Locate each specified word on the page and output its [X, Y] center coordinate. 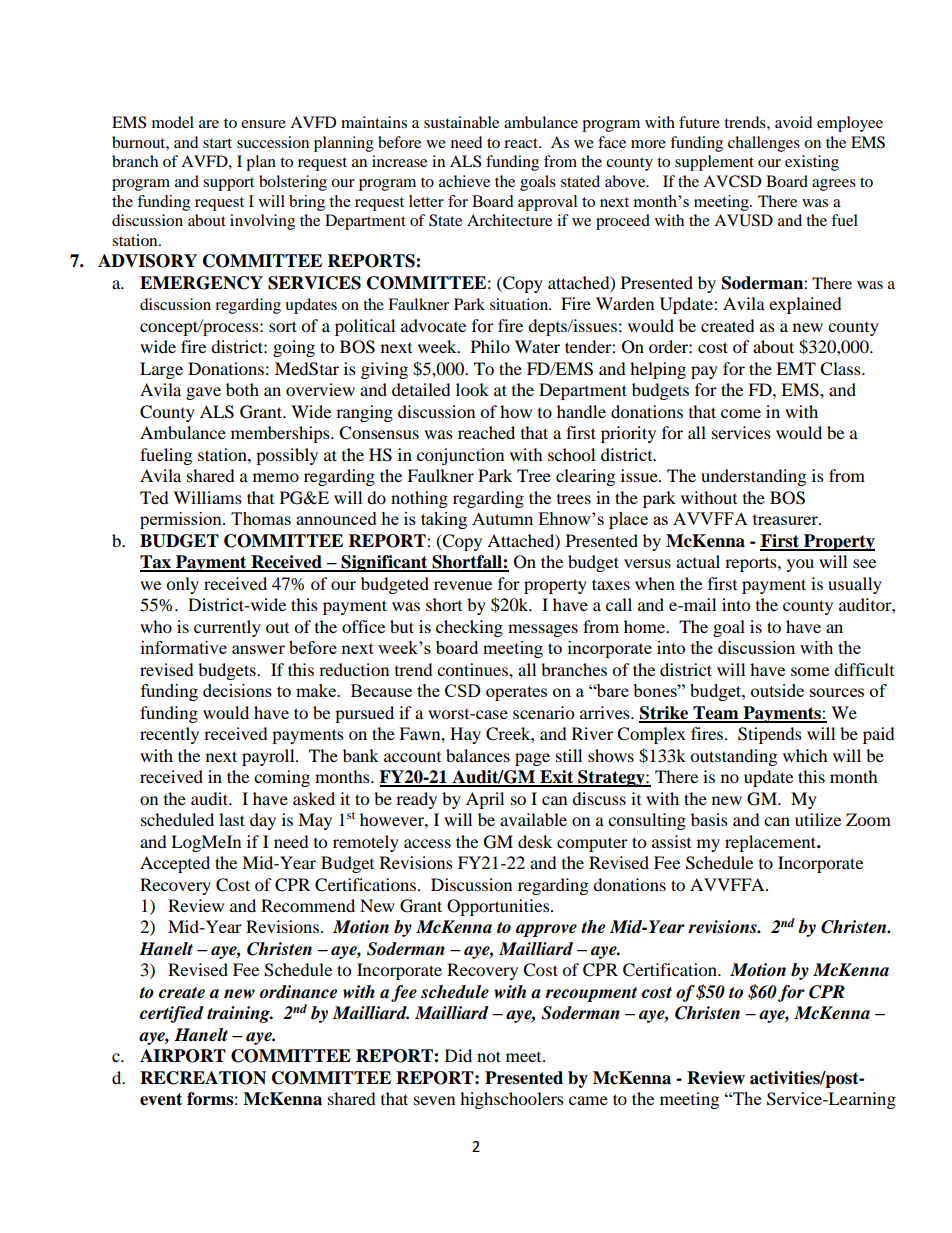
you [800, 565]
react [522, 143]
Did [458, 1055]
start [217, 143]
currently [227, 628]
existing [812, 163]
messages [543, 630]
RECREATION [203, 1078]
